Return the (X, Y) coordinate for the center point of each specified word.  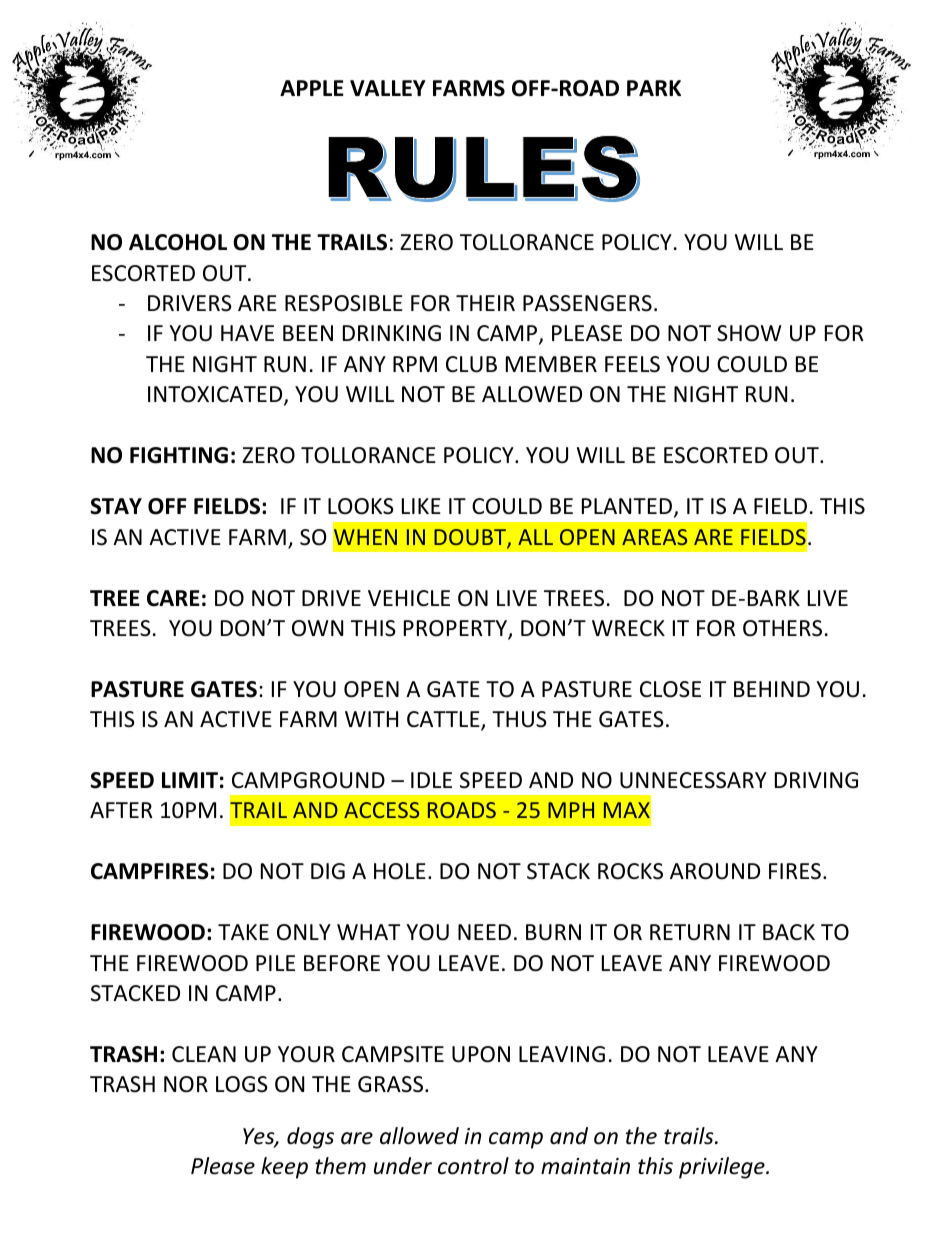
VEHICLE (409, 598)
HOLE (400, 871)
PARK (654, 88)
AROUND (715, 871)
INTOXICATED (216, 396)
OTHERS (782, 628)
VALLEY (388, 88)
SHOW (749, 333)
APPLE (312, 88)
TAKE (243, 932)
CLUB (471, 364)
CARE (173, 598)
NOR (186, 1084)
